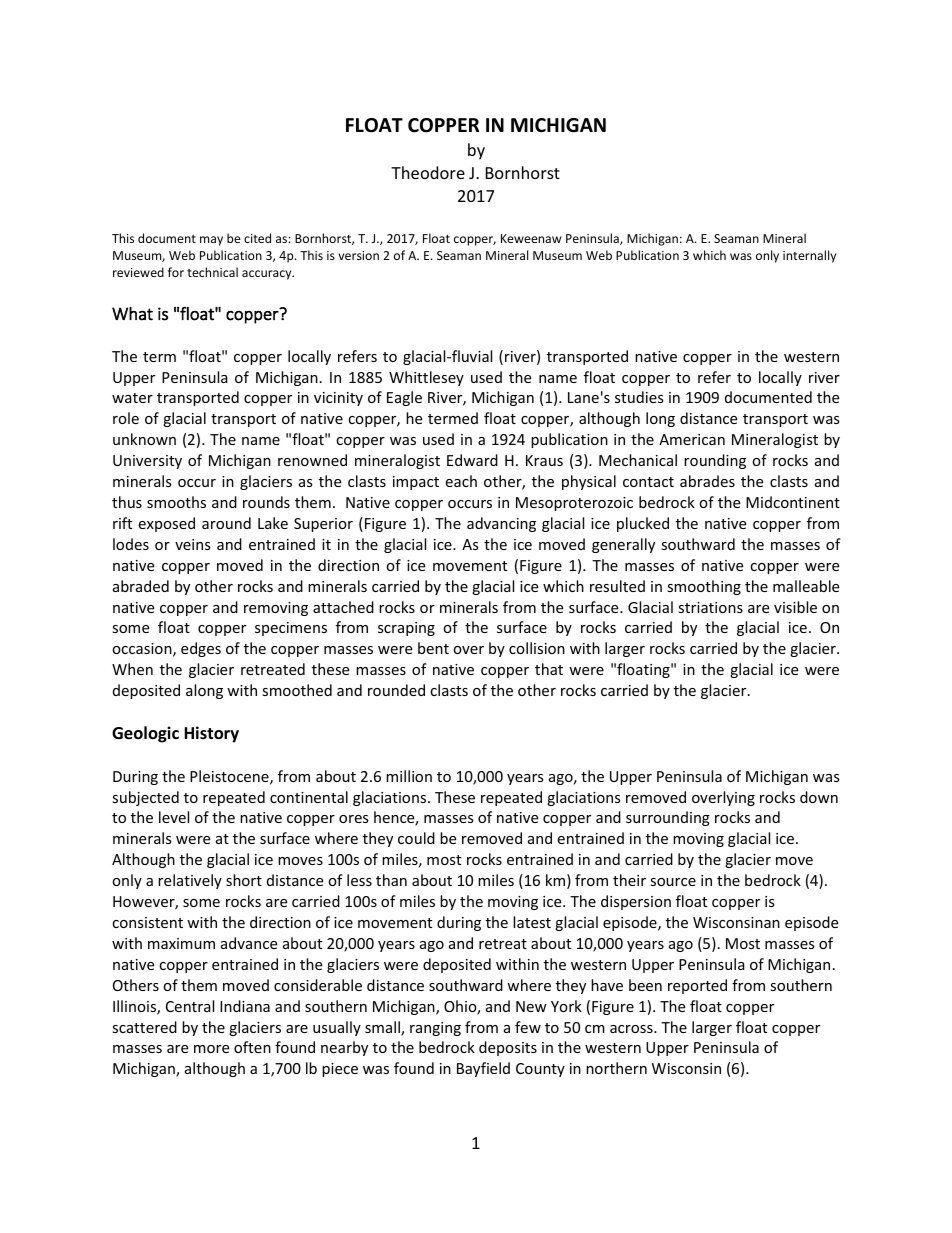 This screenshot has height=1233, width=952. I want to click on level, so click(174, 817).
